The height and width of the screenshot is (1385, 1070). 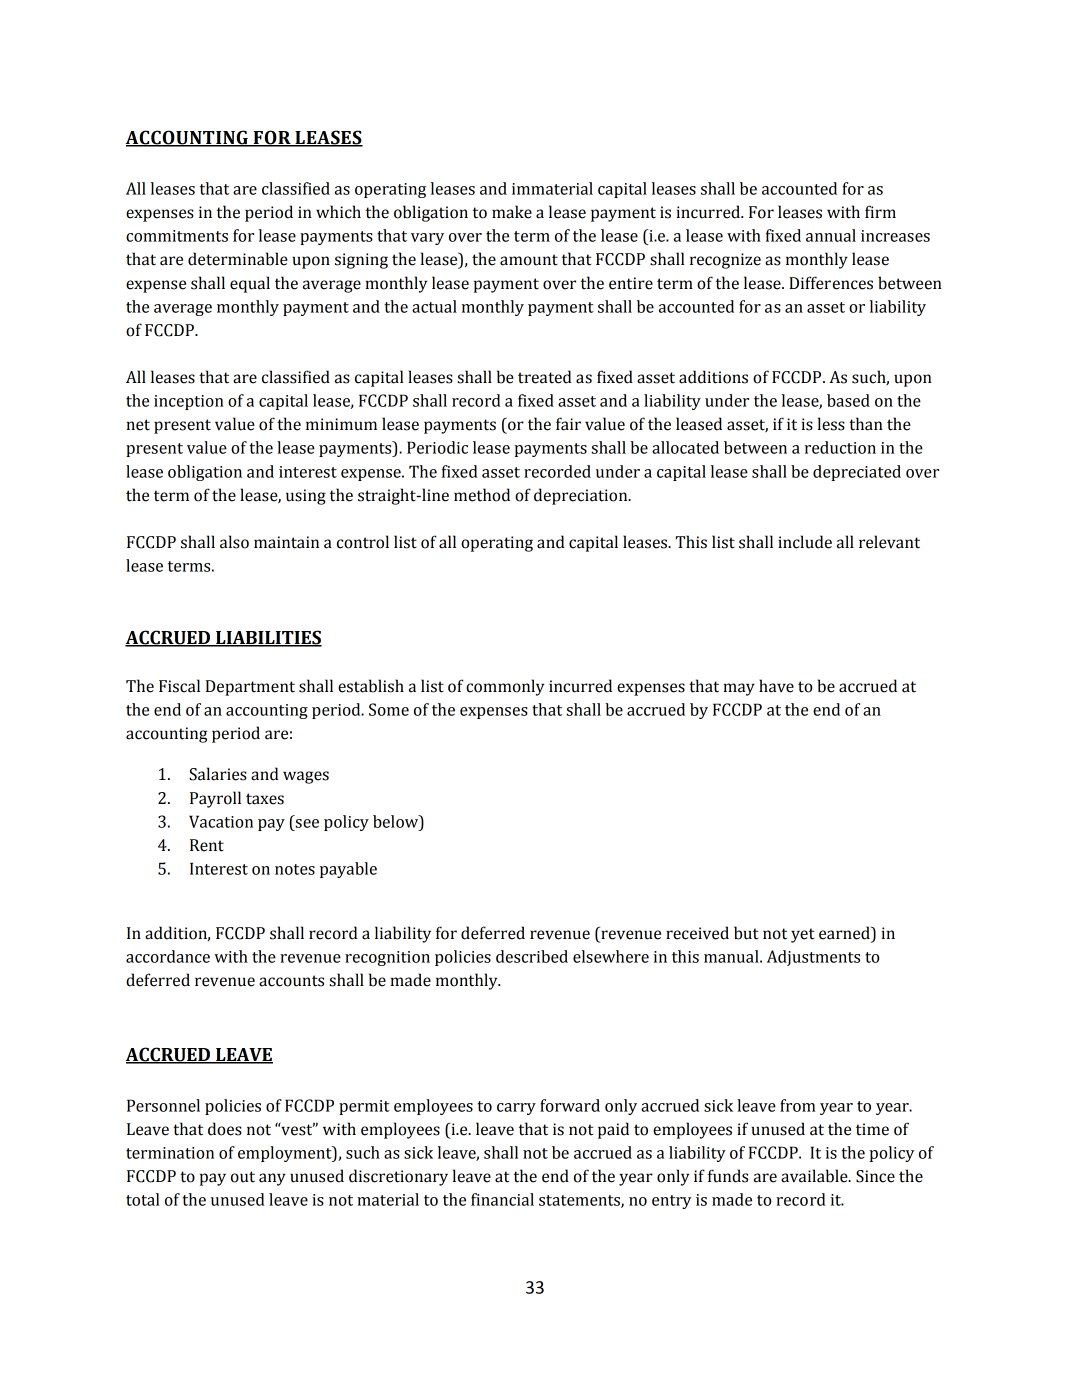 I want to click on commitments, so click(x=177, y=236).
